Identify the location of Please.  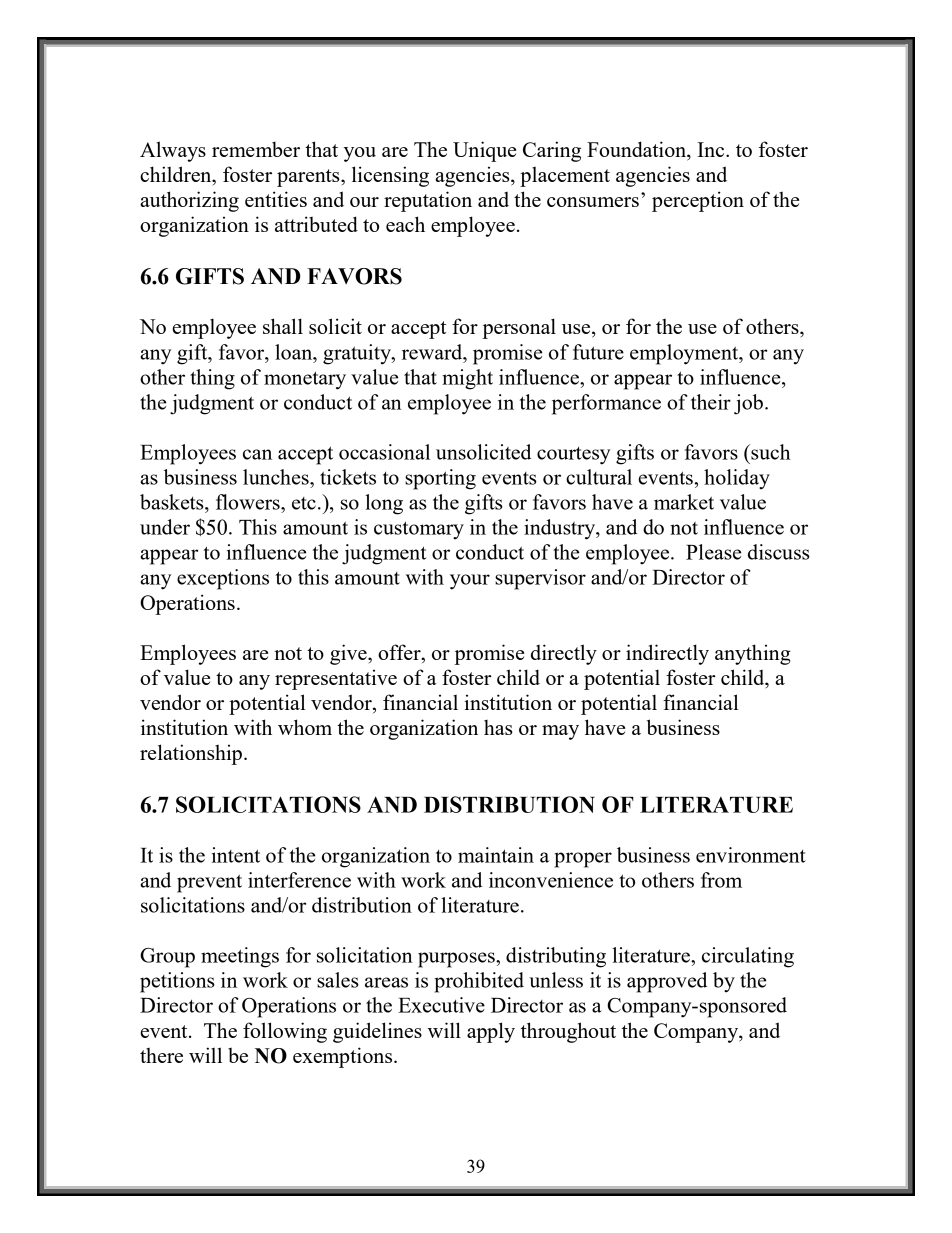
(713, 552).
